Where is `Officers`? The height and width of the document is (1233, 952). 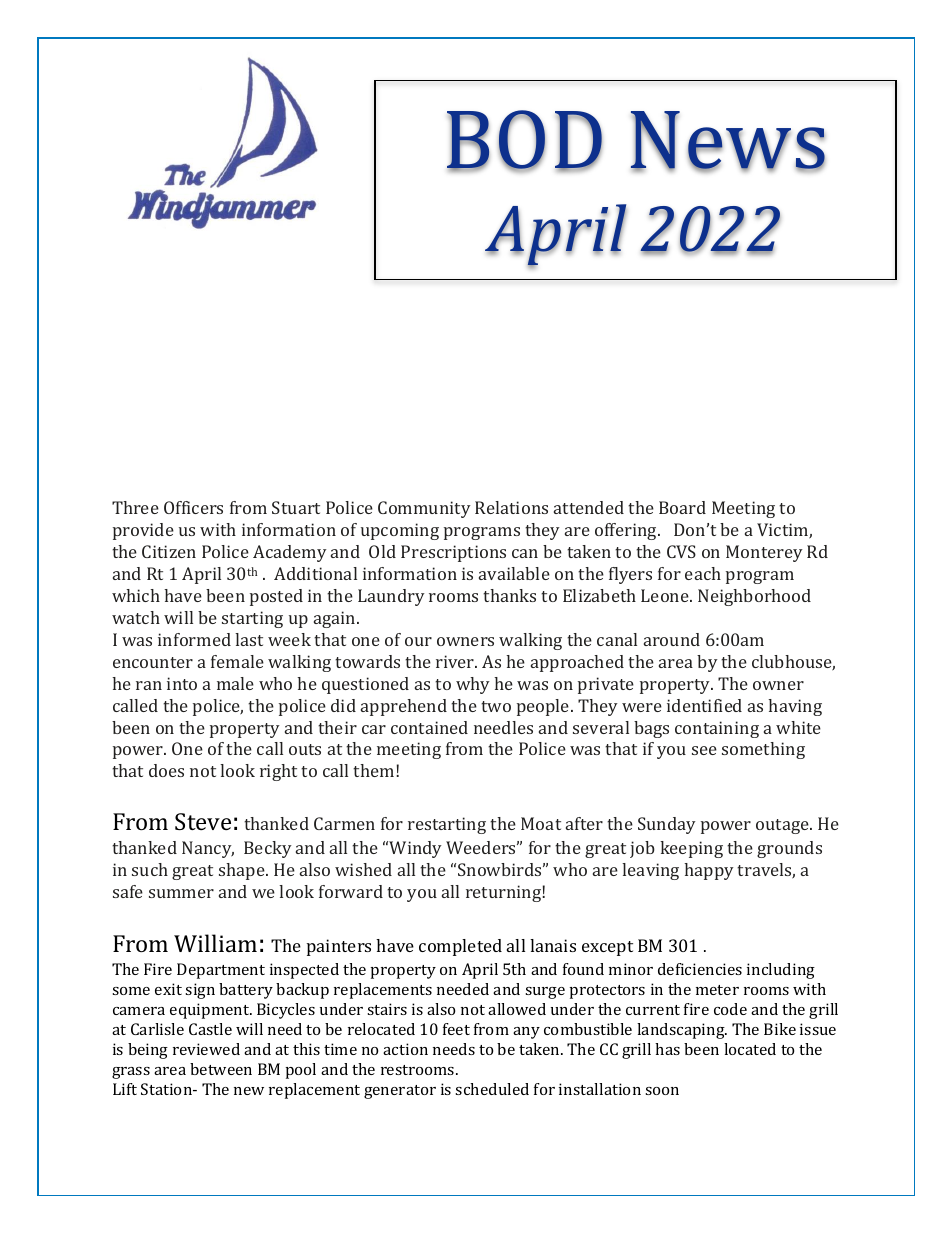 Officers is located at coordinates (193, 507).
